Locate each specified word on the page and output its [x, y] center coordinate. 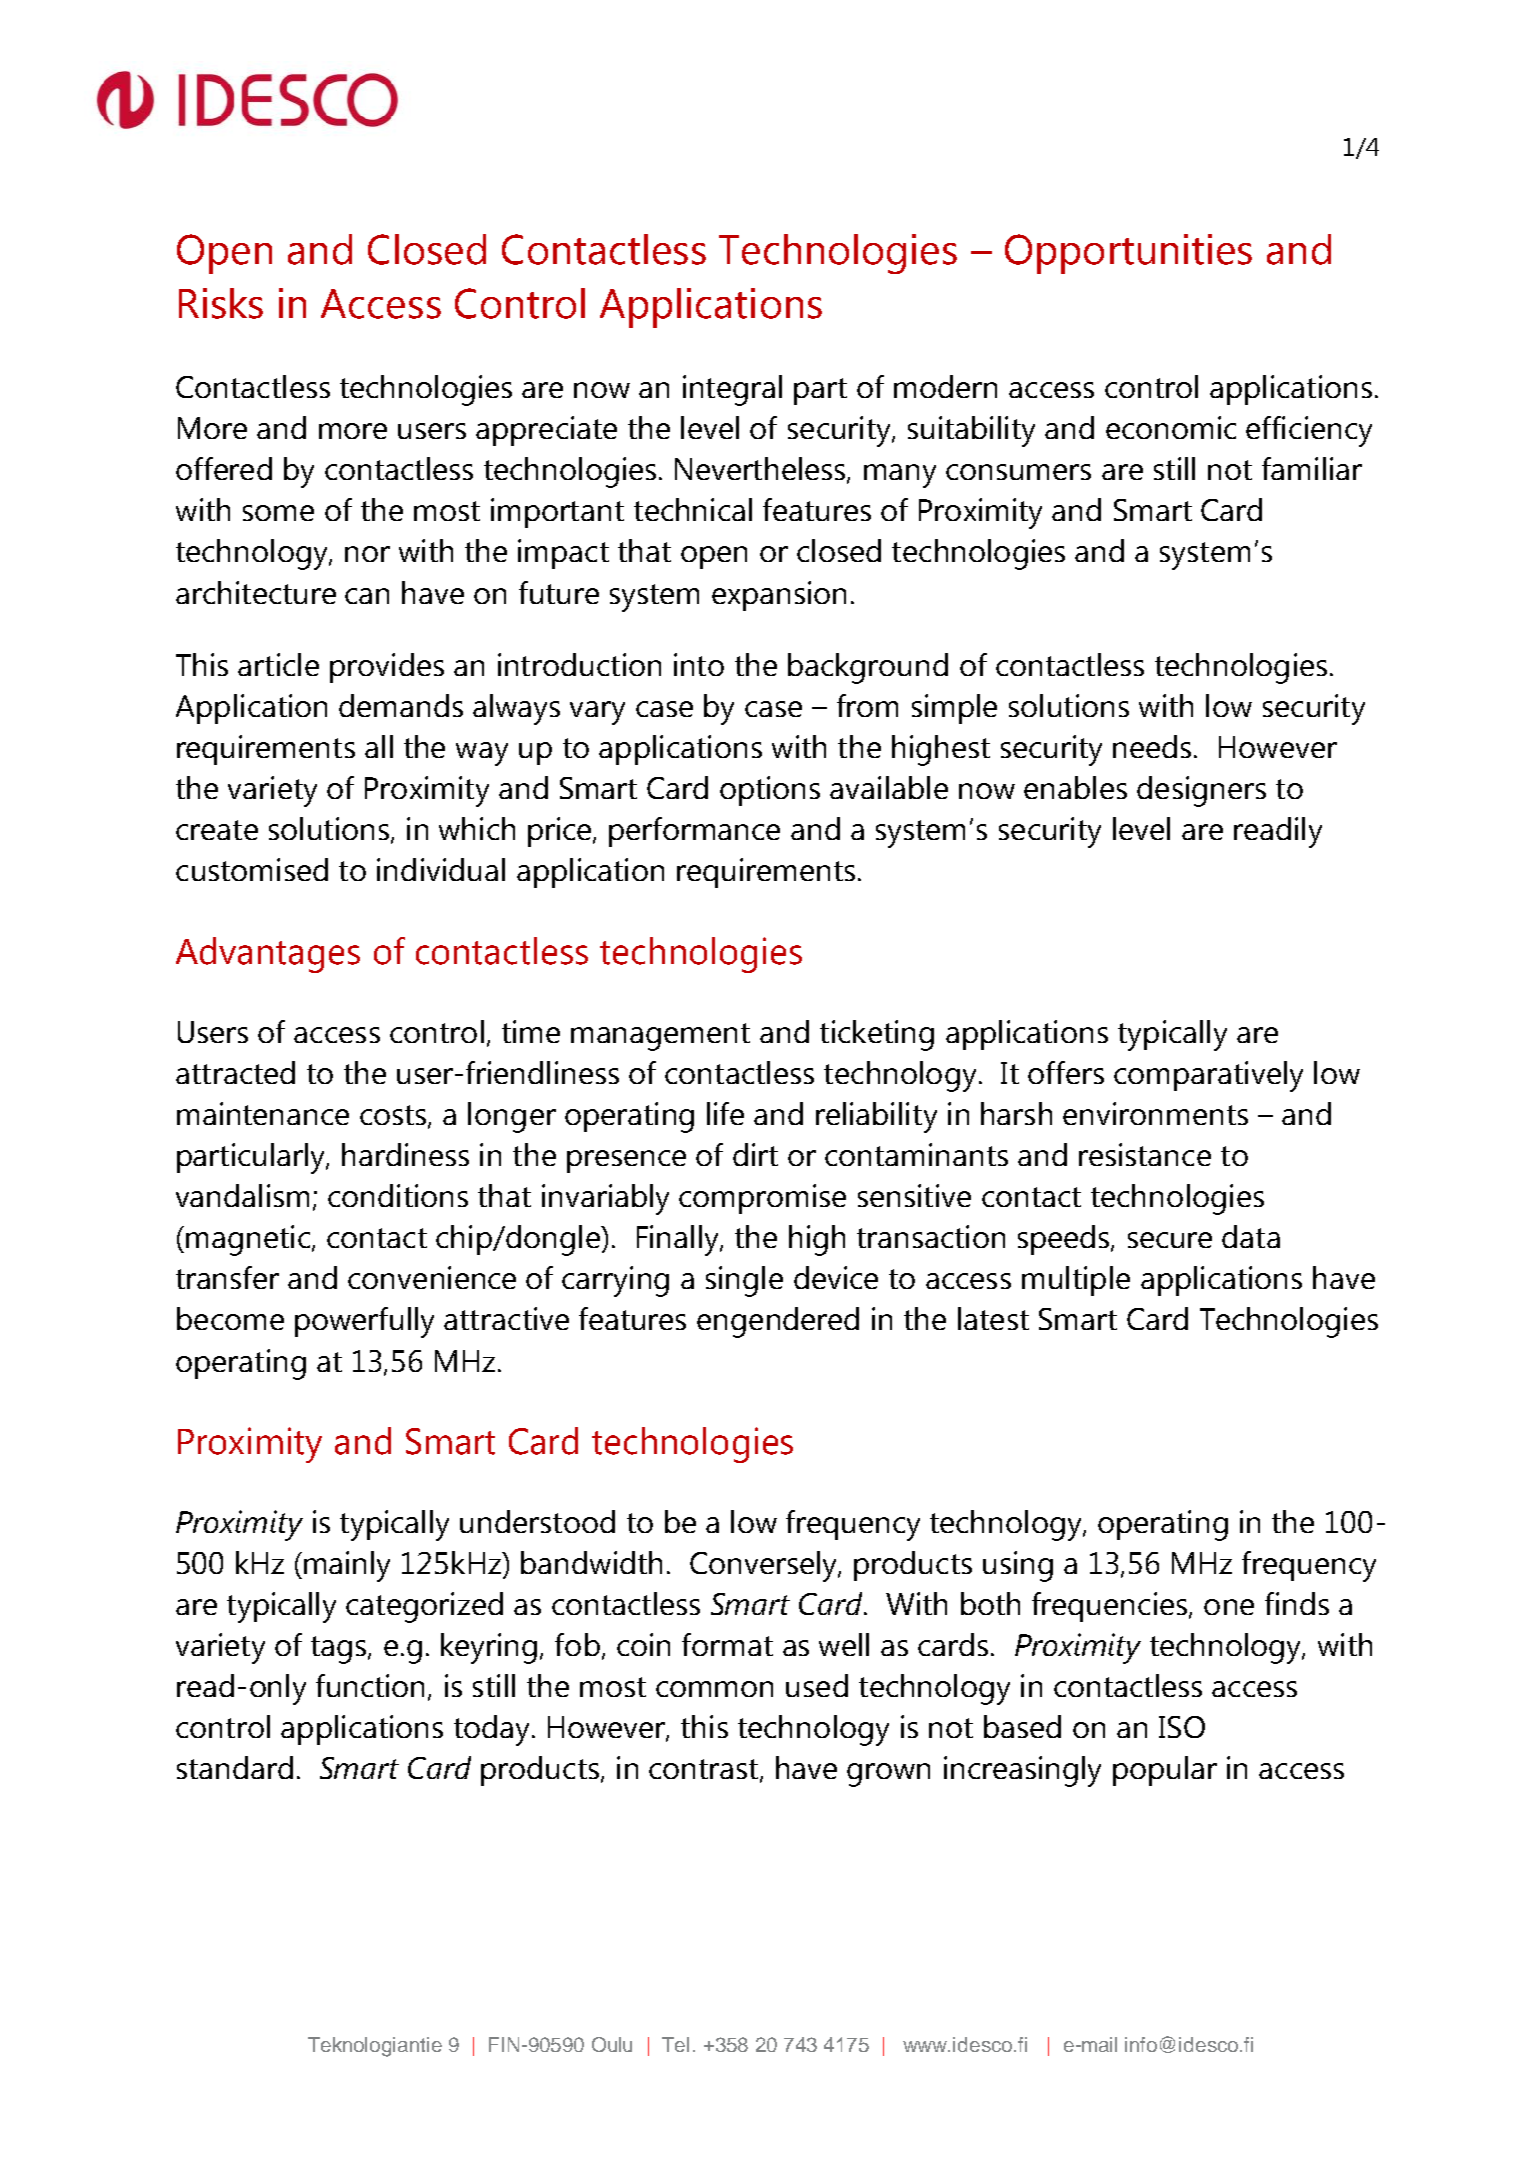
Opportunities [1128, 254]
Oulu [612, 2044]
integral [732, 390]
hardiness [405, 1154]
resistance [1145, 1154]
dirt [755, 1154]
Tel [675, 2044]
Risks [221, 303]
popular [1165, 1771]
